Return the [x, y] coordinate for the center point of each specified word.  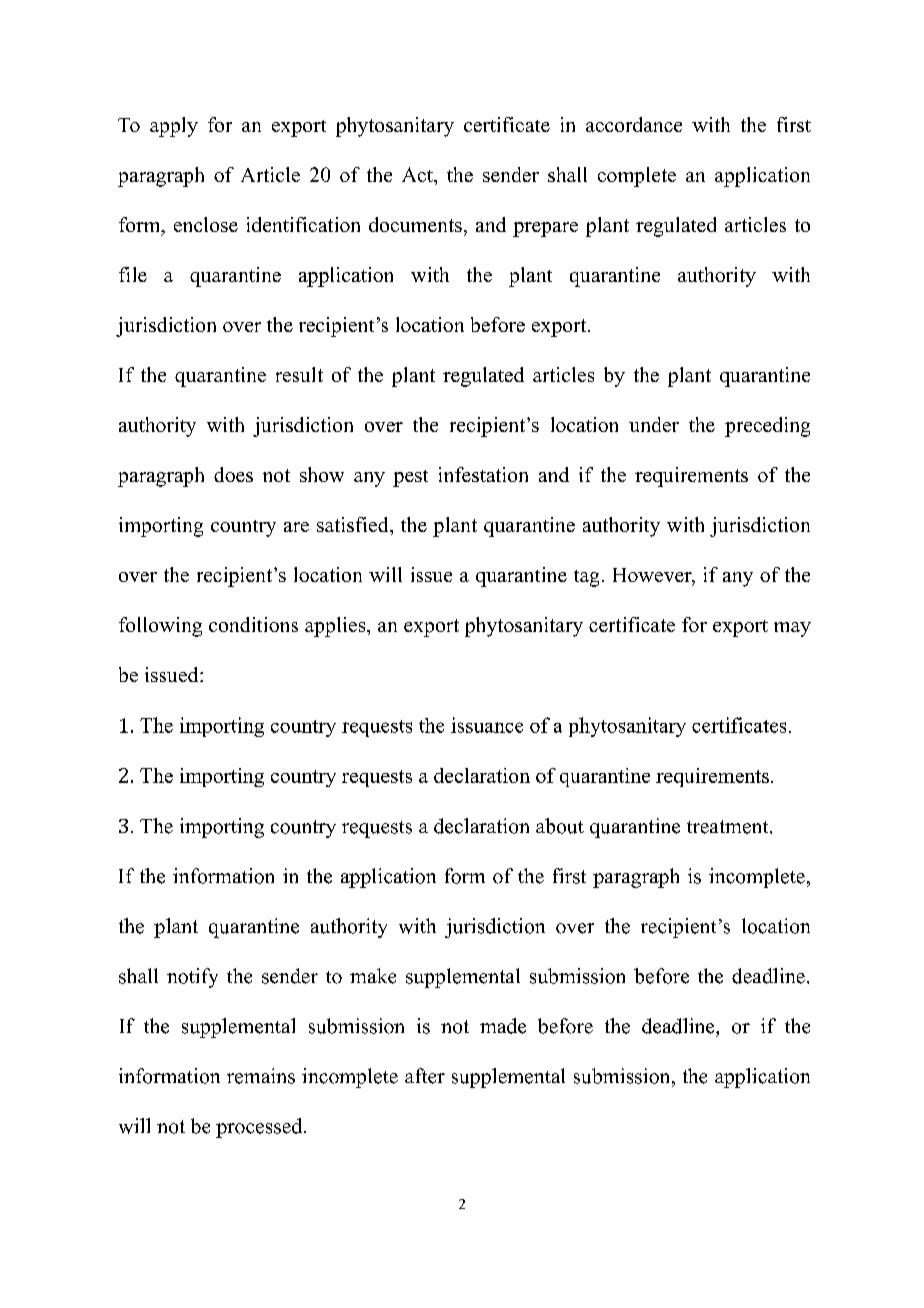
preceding [767, 427]
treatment [729, 827]
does [233, 474]
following [160, 627]
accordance [634, 124]
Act [418, 174]
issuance [487, 725]
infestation [483, 474]
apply [174, 127]
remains [261, 1076]
